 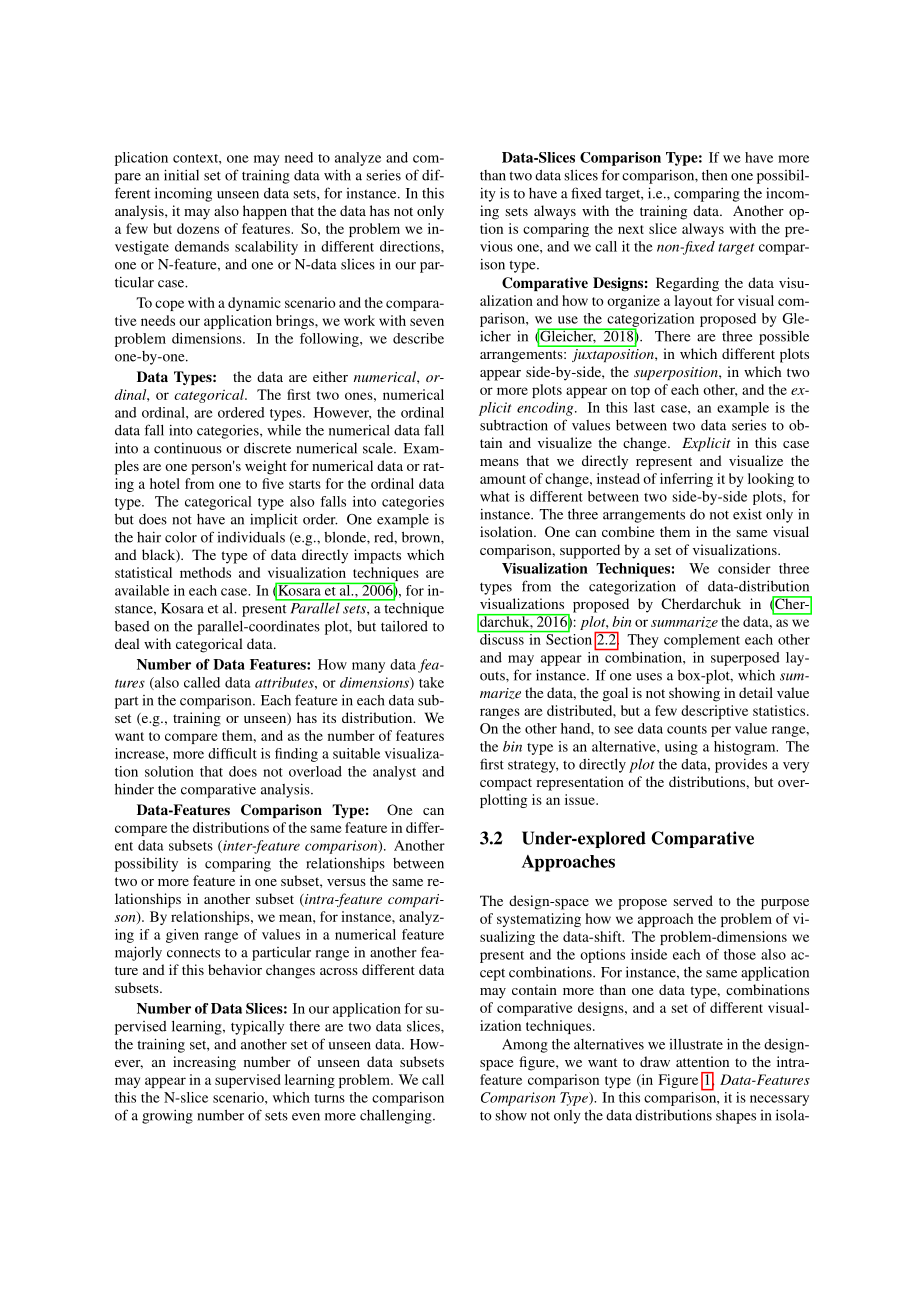 I want to click on dozens, so click(x=198, y=228).
